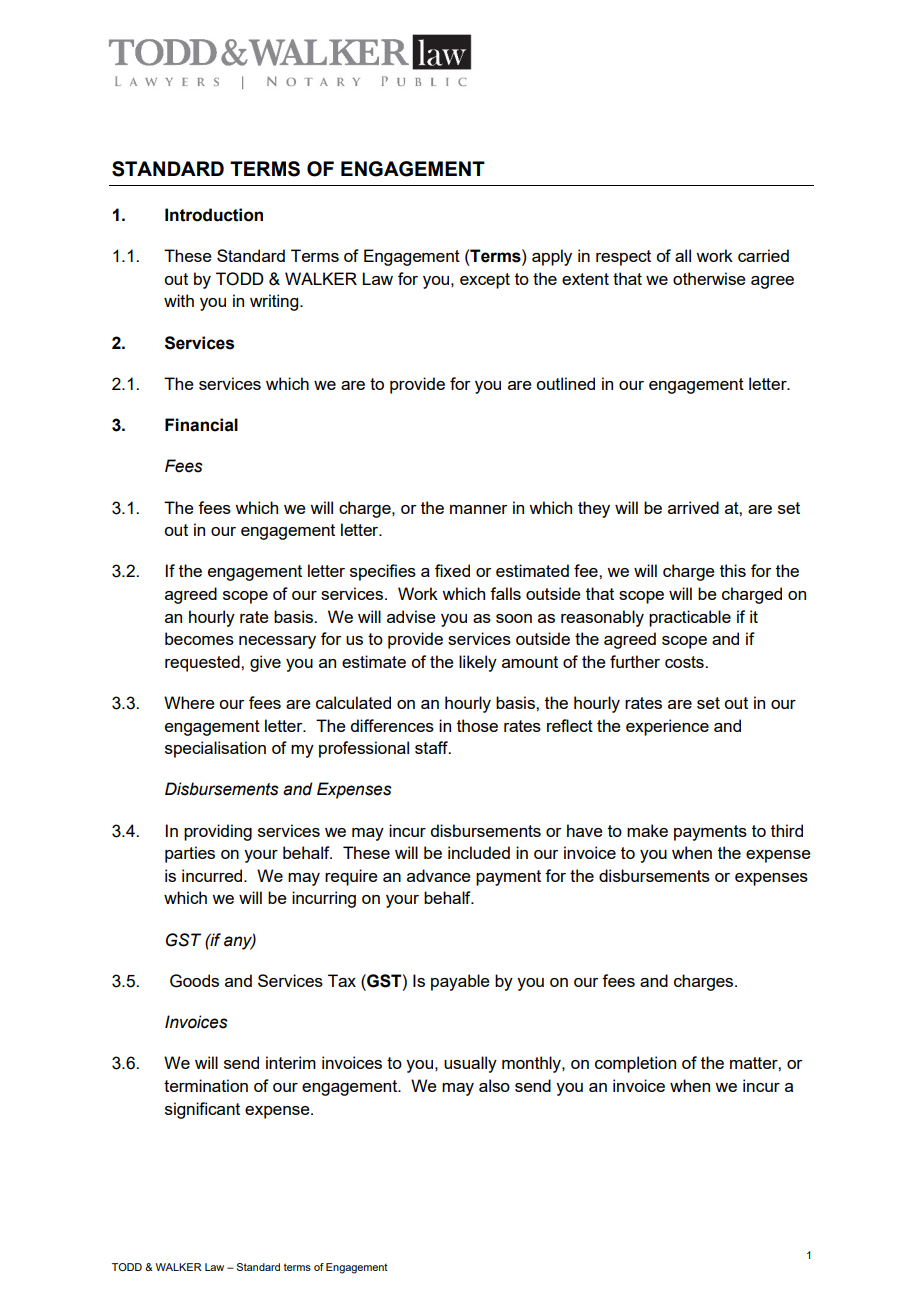 The height and width of the screenshot is (1308, 924). What do you see at coordinates (709, 278) in the screenshot?
I see `otherwise` at bounding box center [709, 278].
